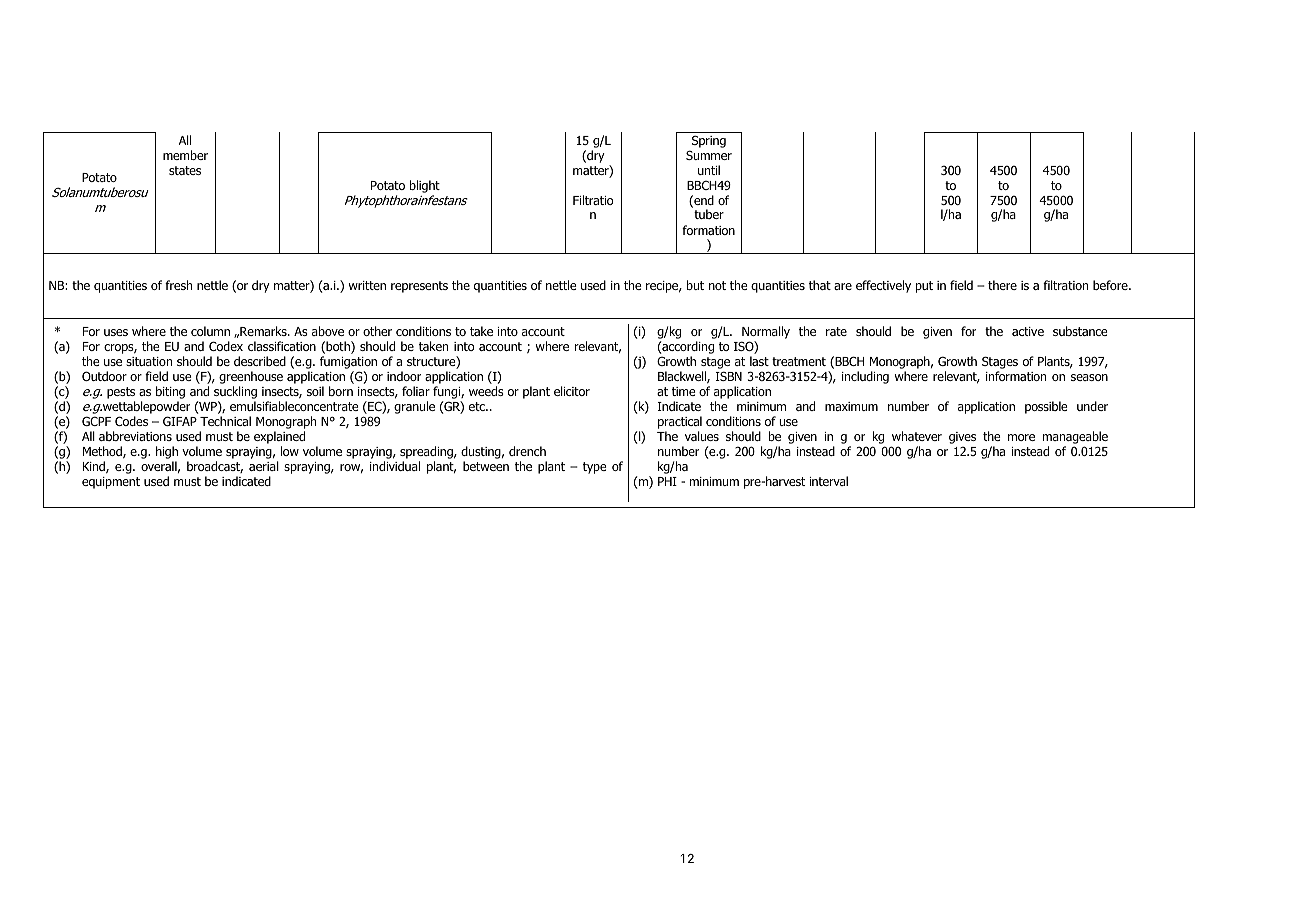  I want to click on states, so click(185, 170).
